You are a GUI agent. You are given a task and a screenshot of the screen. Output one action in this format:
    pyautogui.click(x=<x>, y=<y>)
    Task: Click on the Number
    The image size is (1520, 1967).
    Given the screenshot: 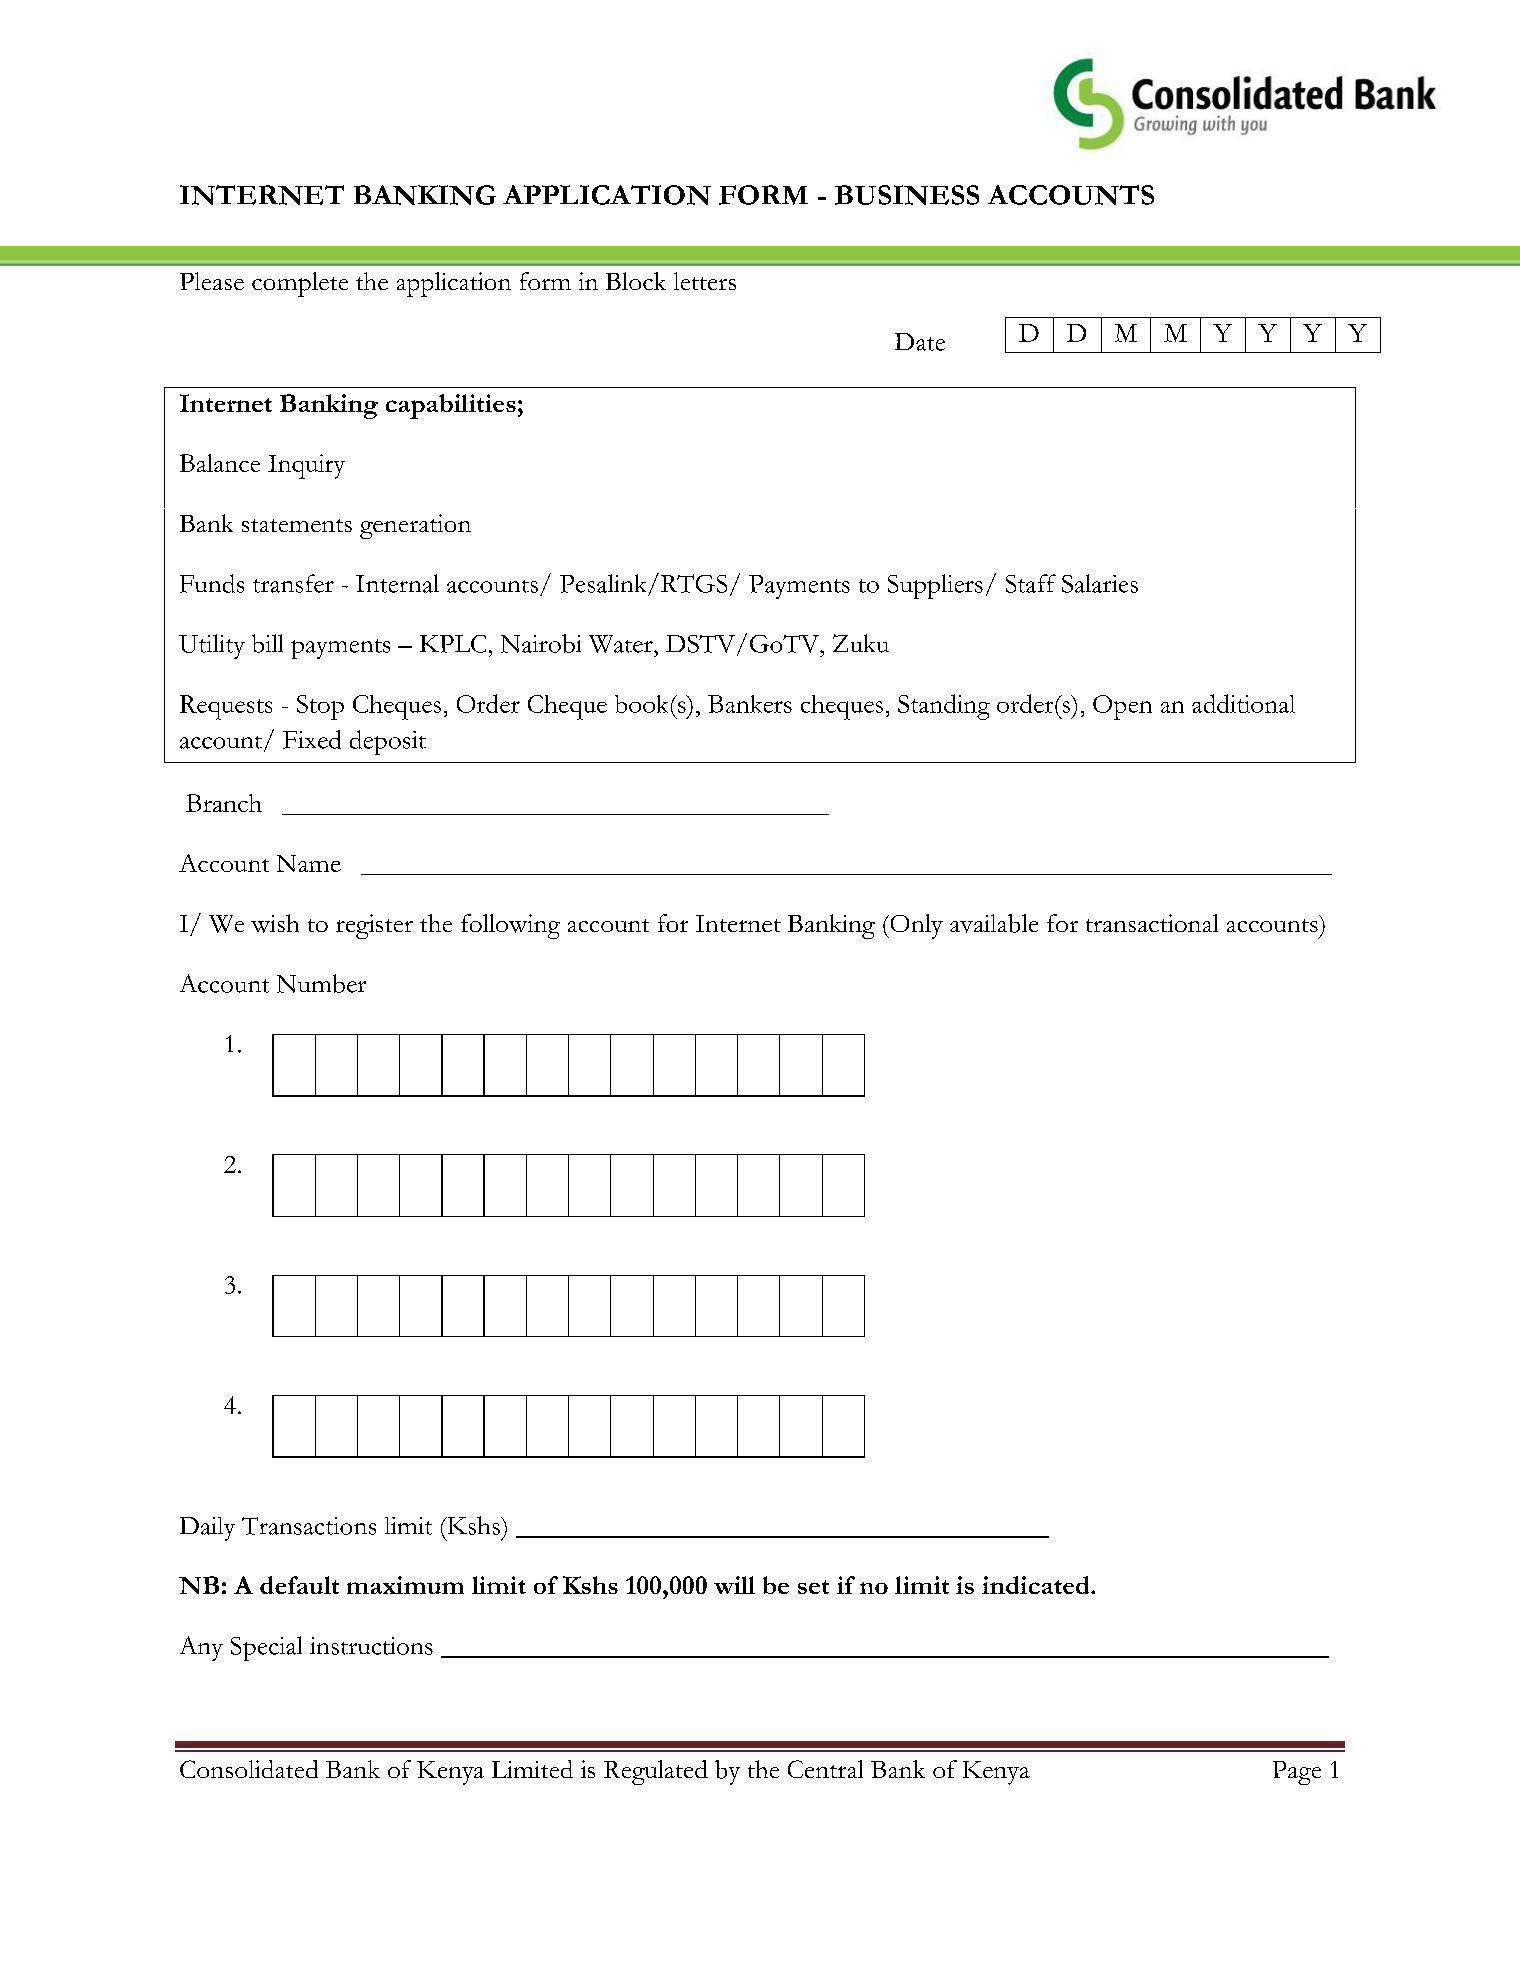 What is the action you would take?
    pyautogui.click(x=321, y=983)
